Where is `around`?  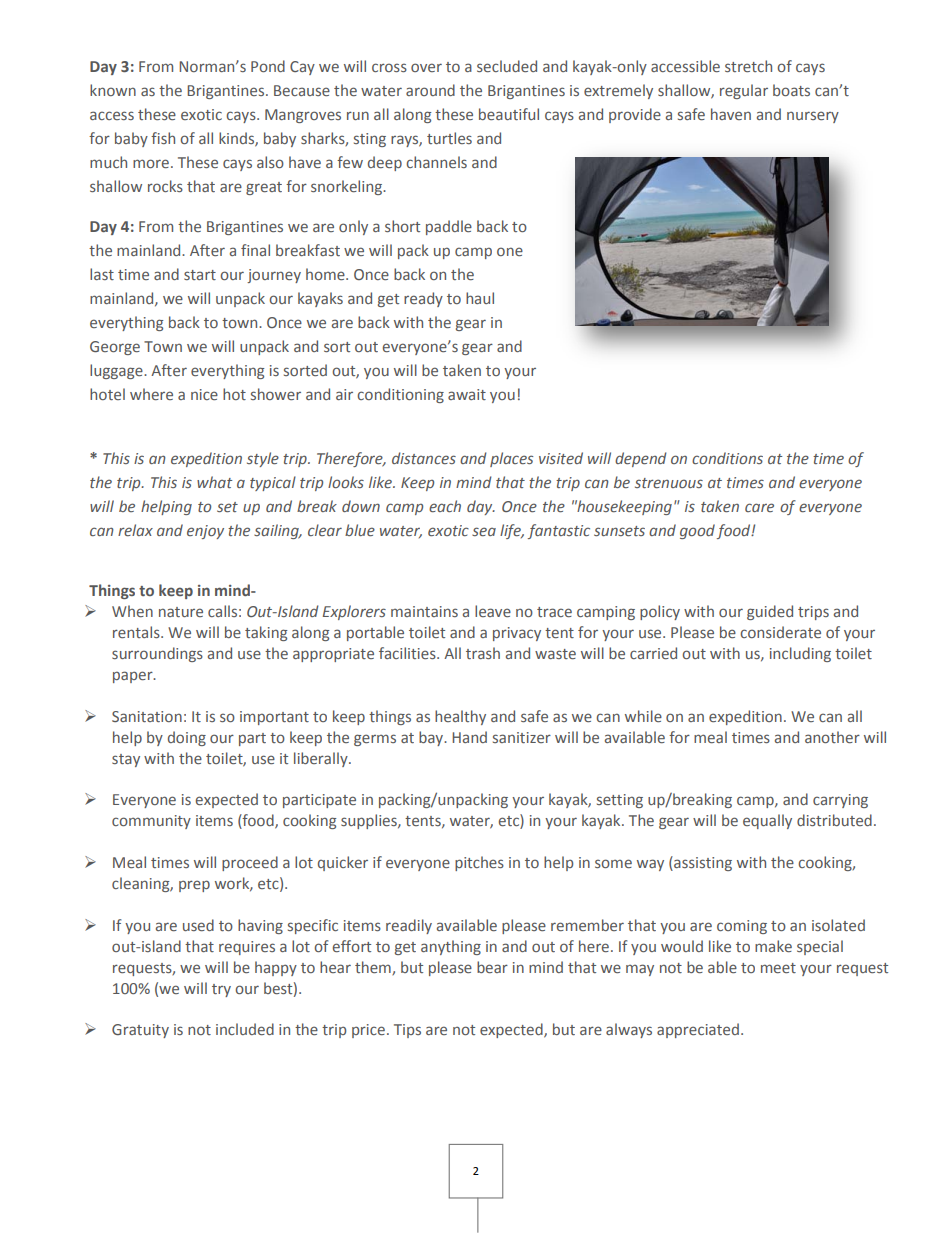 around is located at coordinates (430, 90).
